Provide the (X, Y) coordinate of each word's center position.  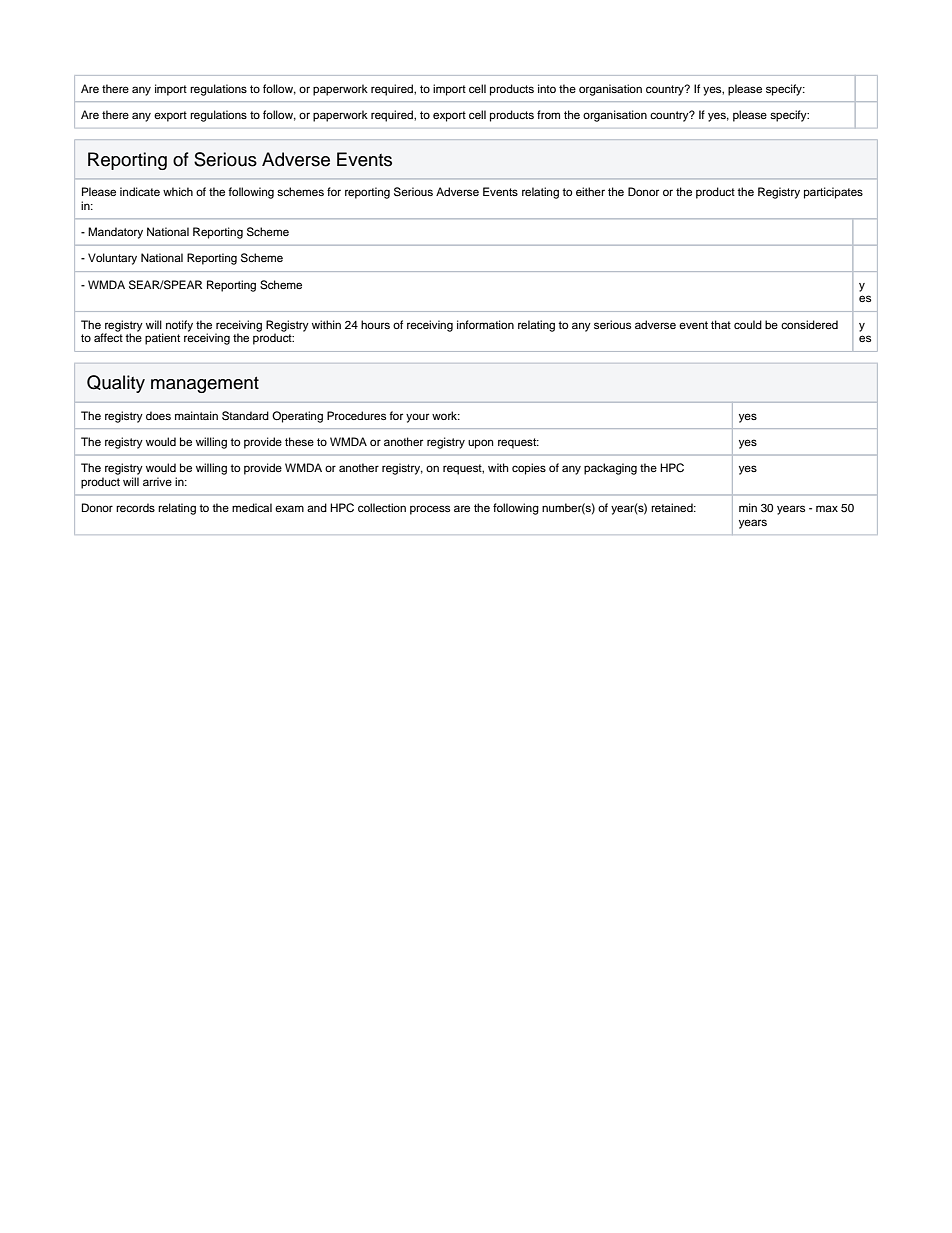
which (178, 191)
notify (179, 326)
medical (252, 507)
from (548, 114)
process (430, 510)
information (485, 324)
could (748, 324)
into (547, 88)
